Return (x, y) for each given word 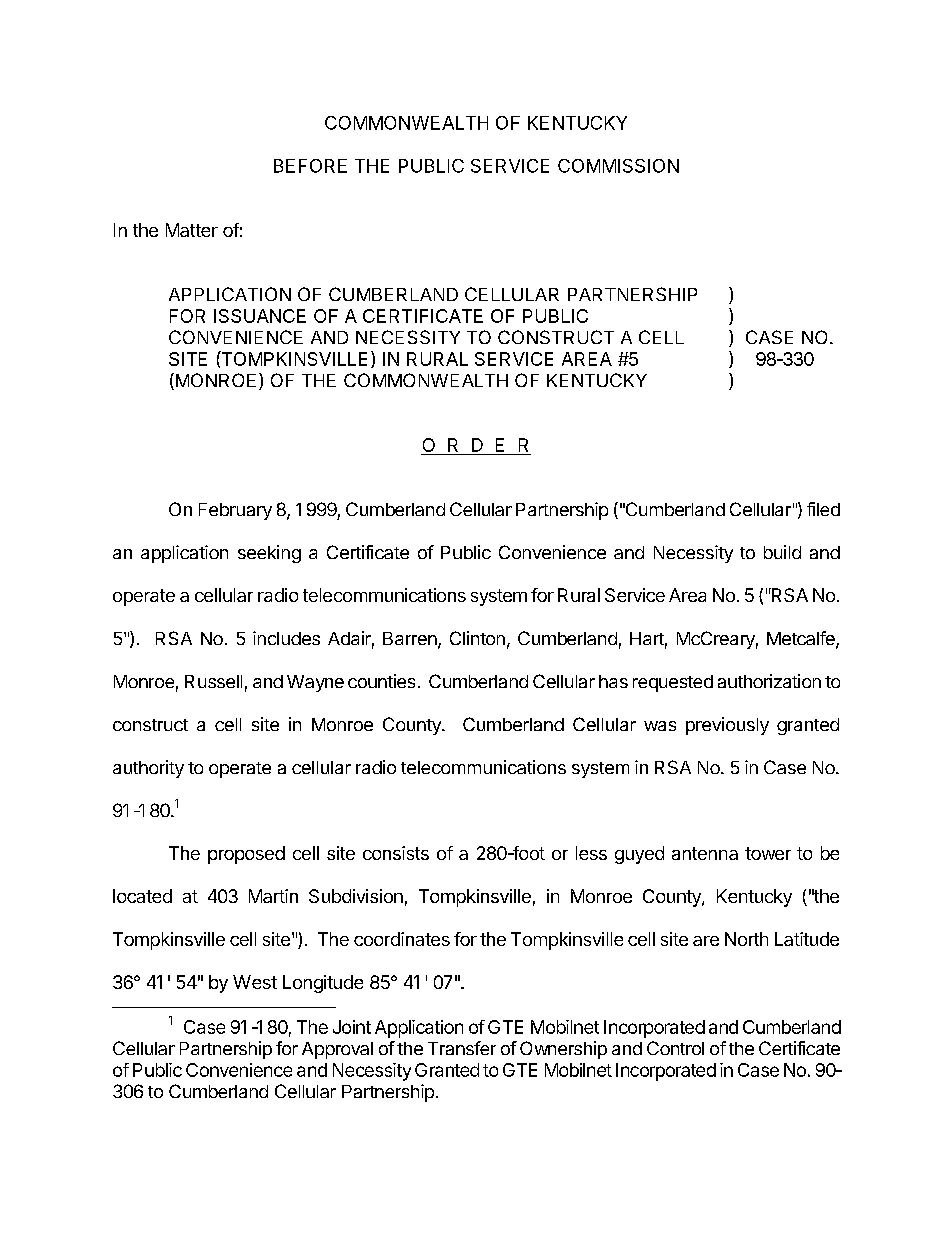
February (235, 511)
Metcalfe (802, 639)
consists (396, 853)
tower (768, 853)
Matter (192, 230)
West (255, 982)
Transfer (462, 1048)
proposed (246, 855)
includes (286, 638)
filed (823, 509)
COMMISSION (618, 166)
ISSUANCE (260, 316)
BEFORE (310, 166)
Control (675, 1048)
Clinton (477, 638)
